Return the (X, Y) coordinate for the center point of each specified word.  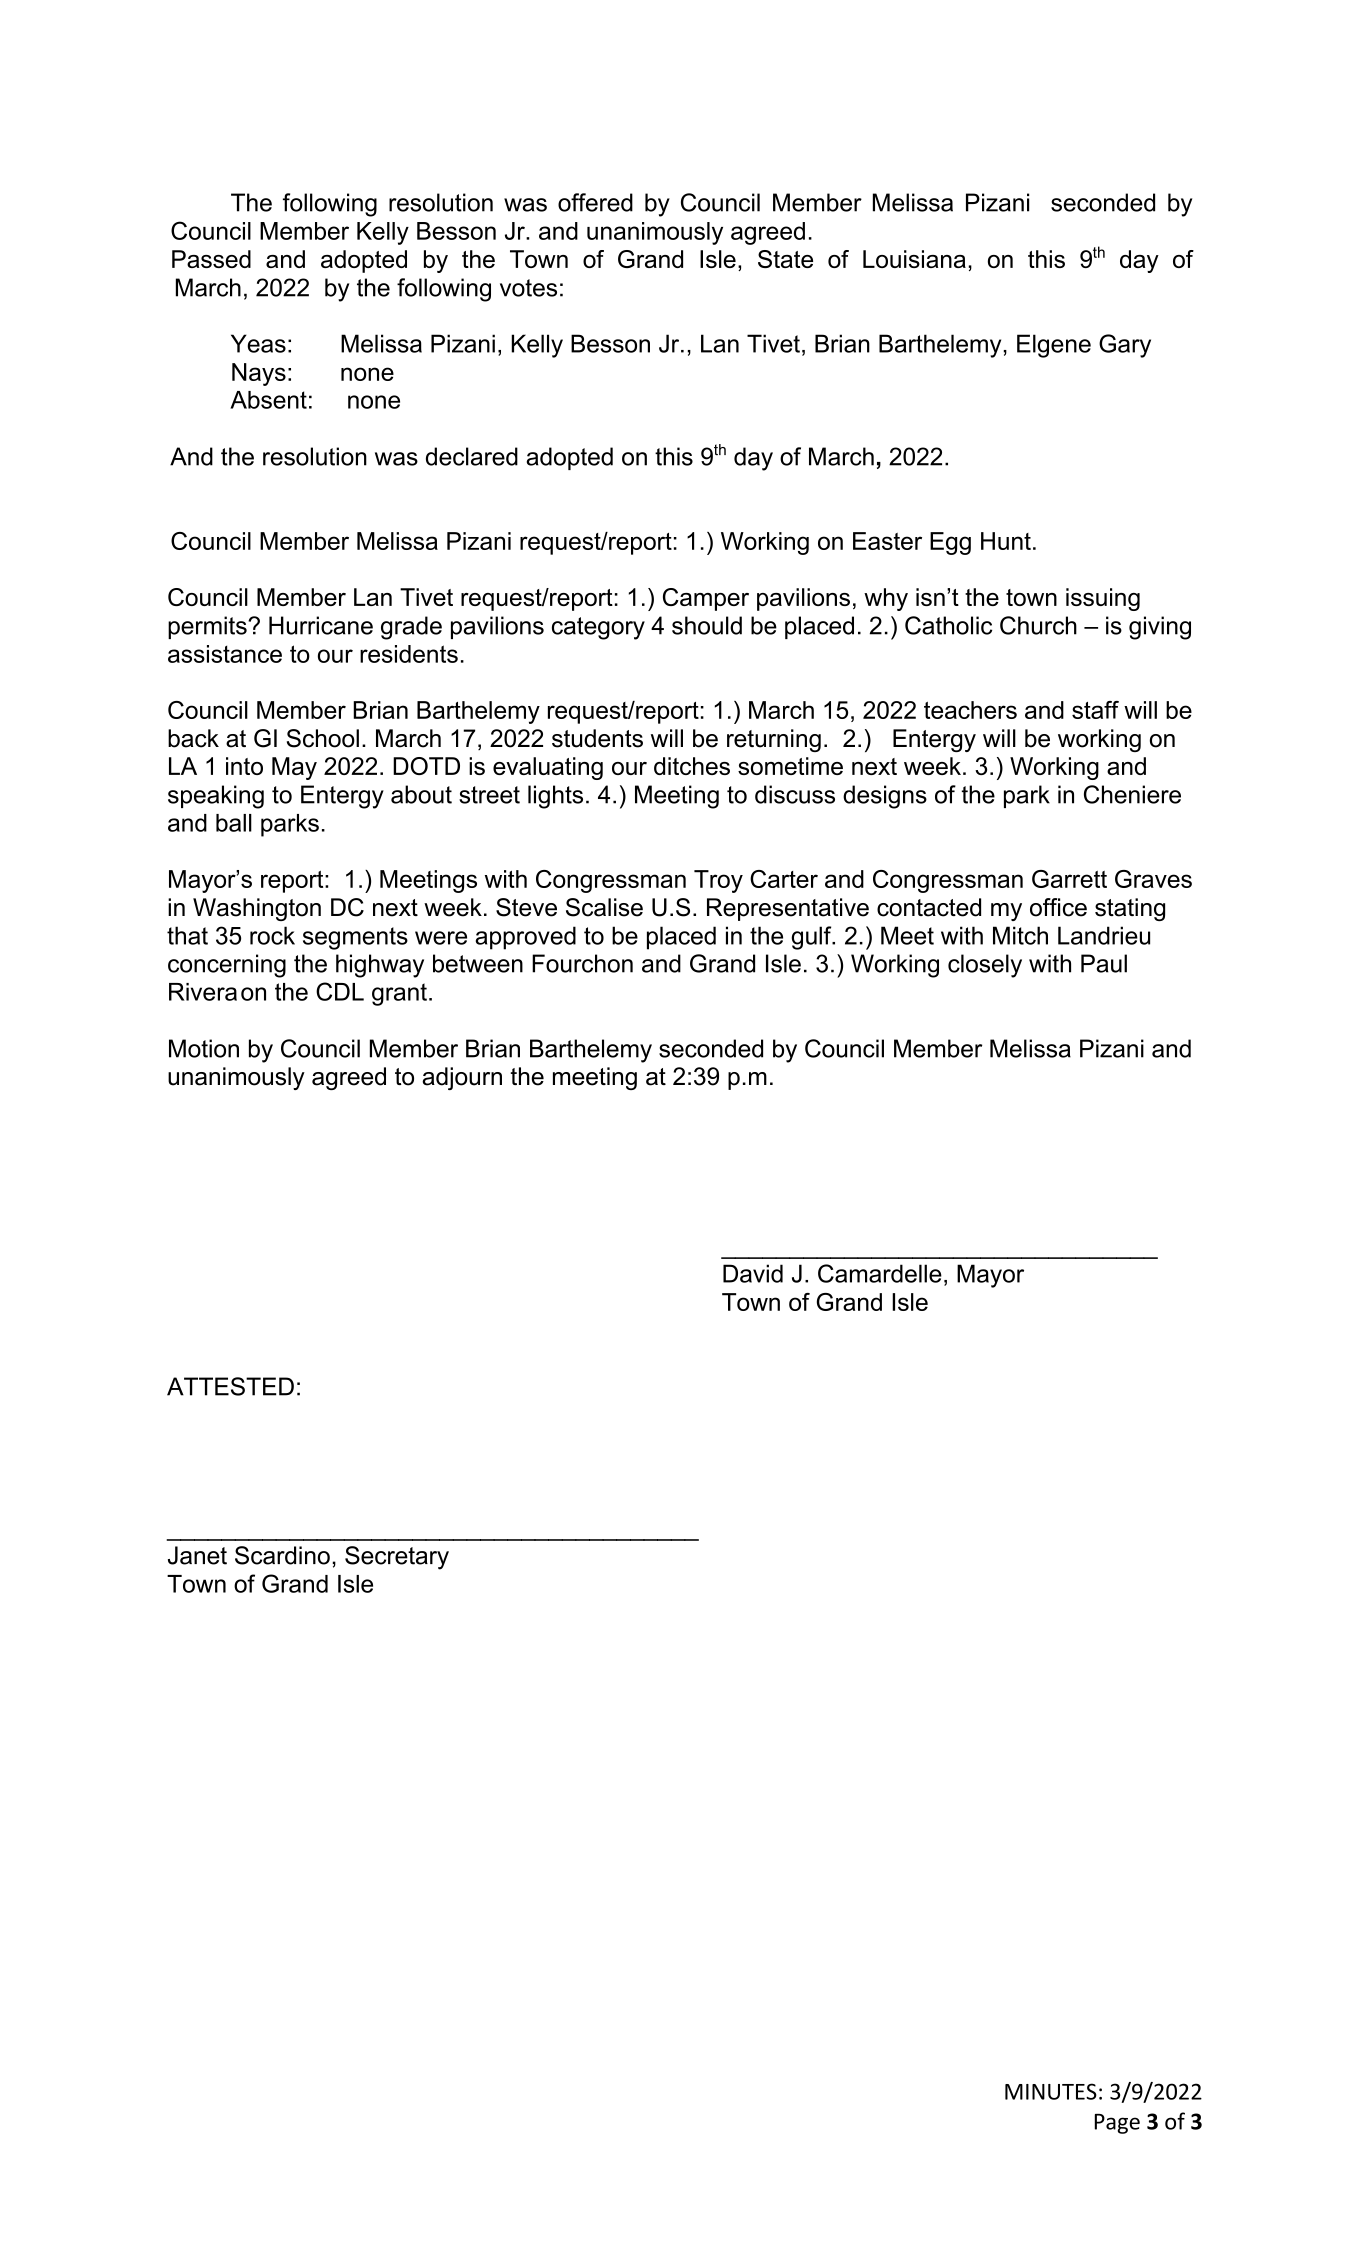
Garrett (1069, 879)
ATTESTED (230, 1386)
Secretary (397, 1558)
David (753, 1273)
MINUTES (1051, 2091)
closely (985, 966)
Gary (1125, 346)
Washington (257, 909)
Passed (211, 259)
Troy (718, 881)
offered (595, 202)
